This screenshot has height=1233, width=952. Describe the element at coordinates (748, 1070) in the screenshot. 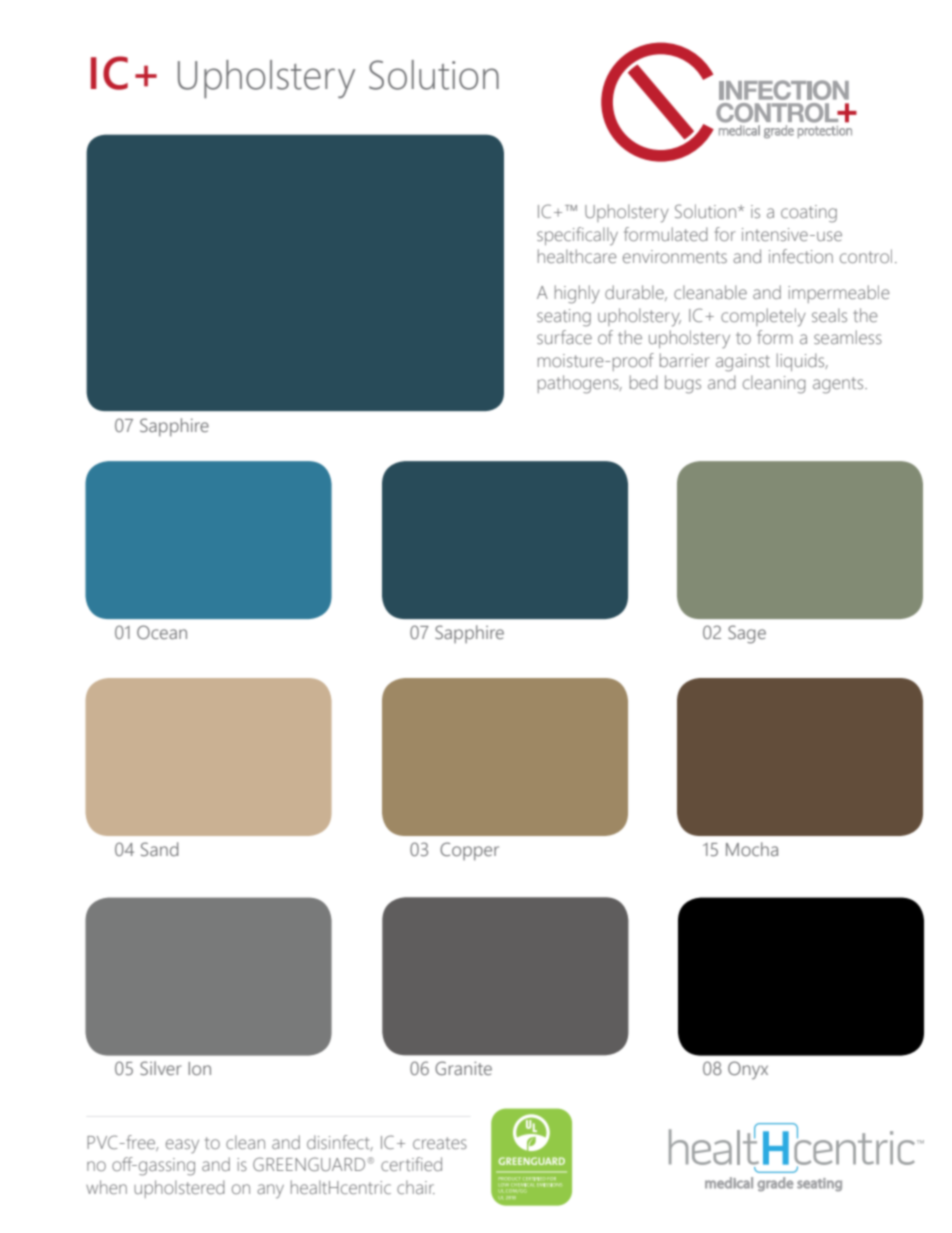

I see `Onyx` at that location.
